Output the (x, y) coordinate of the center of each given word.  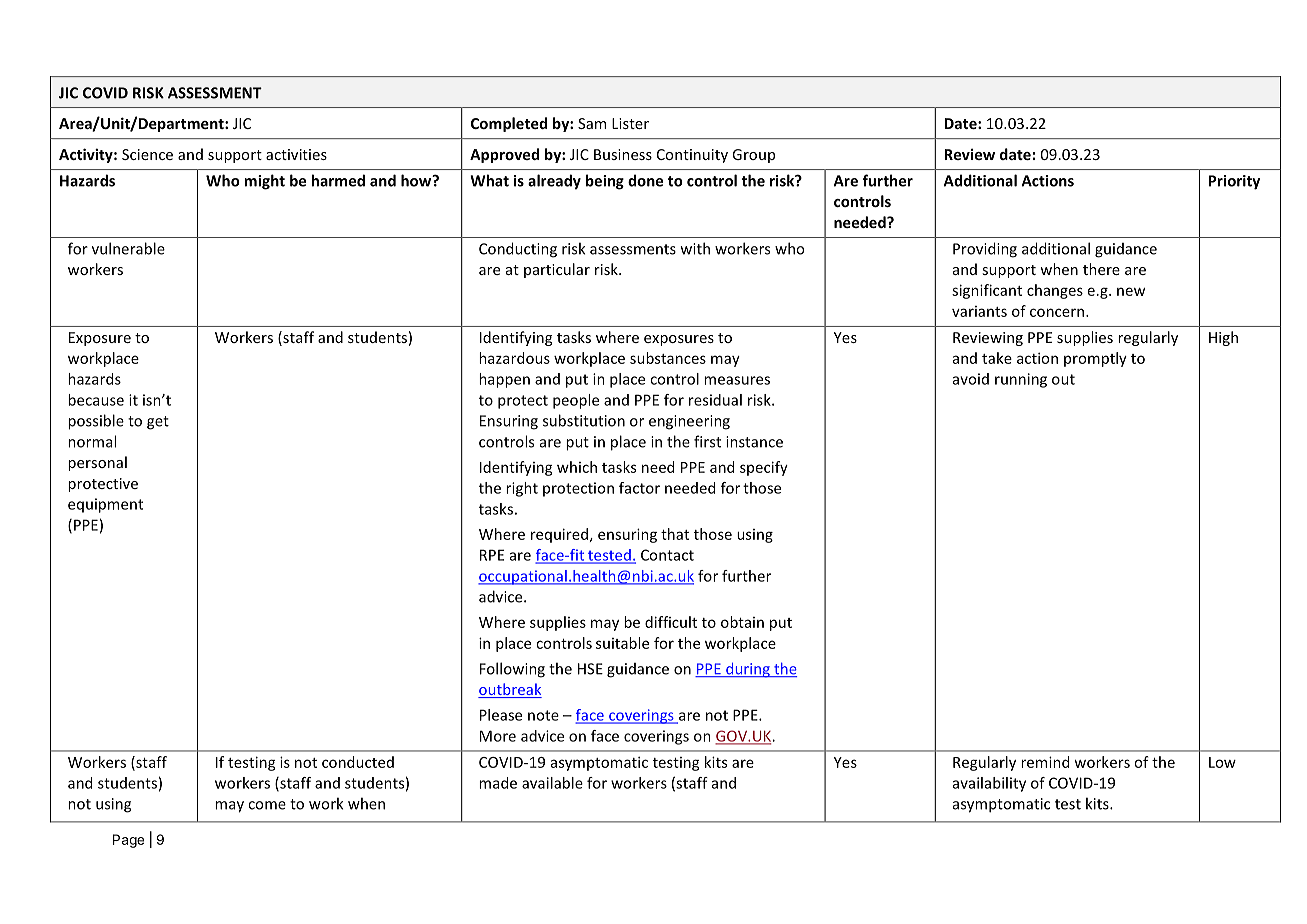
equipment (105, 505)
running (1021, 380)
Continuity (692, 156)
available (552, 783)
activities (296, 154)
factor (639, 488)
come (267, 805)
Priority (1234, 182)
